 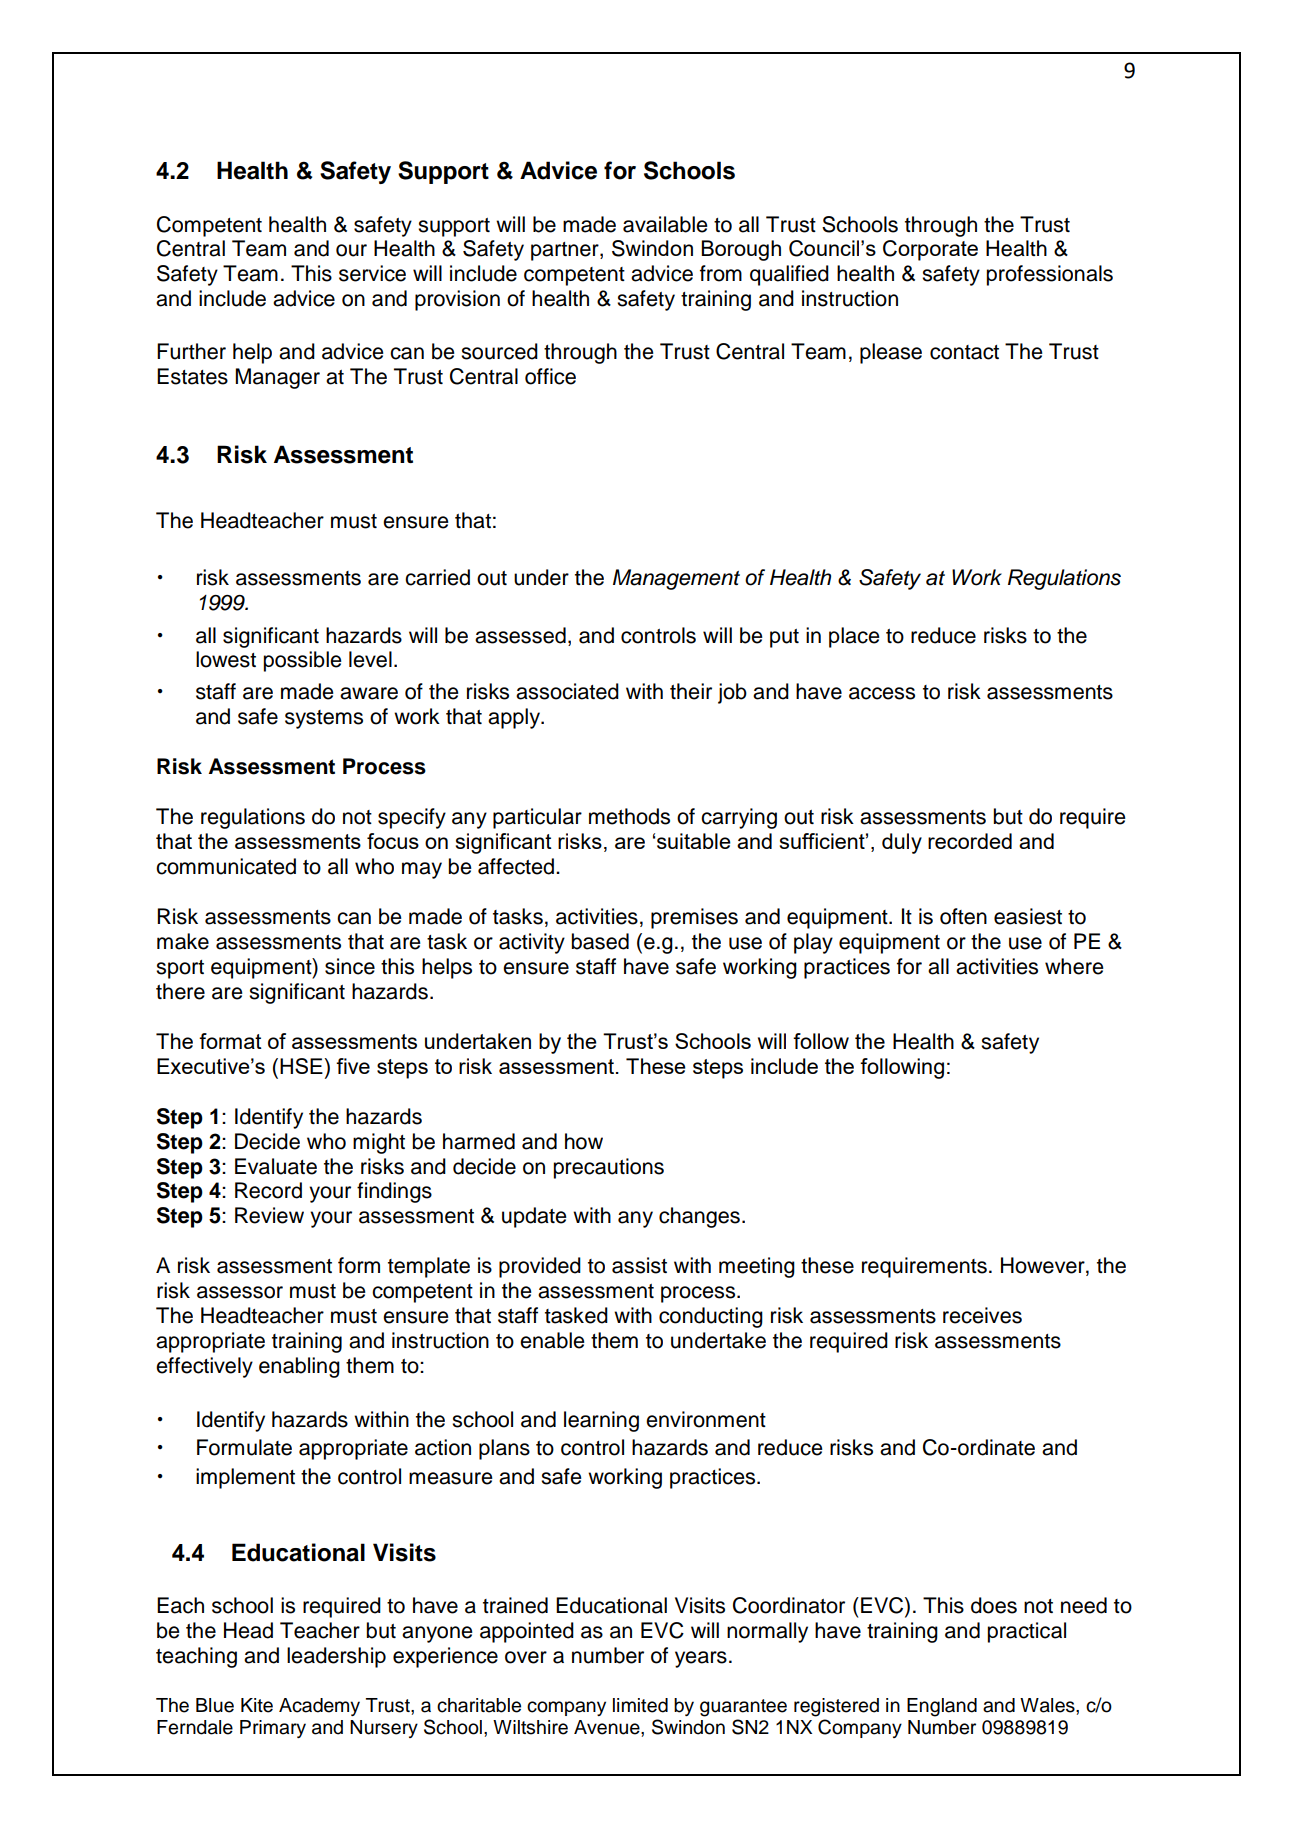 I want to click on enabling, so click(x=299, y=1367).
